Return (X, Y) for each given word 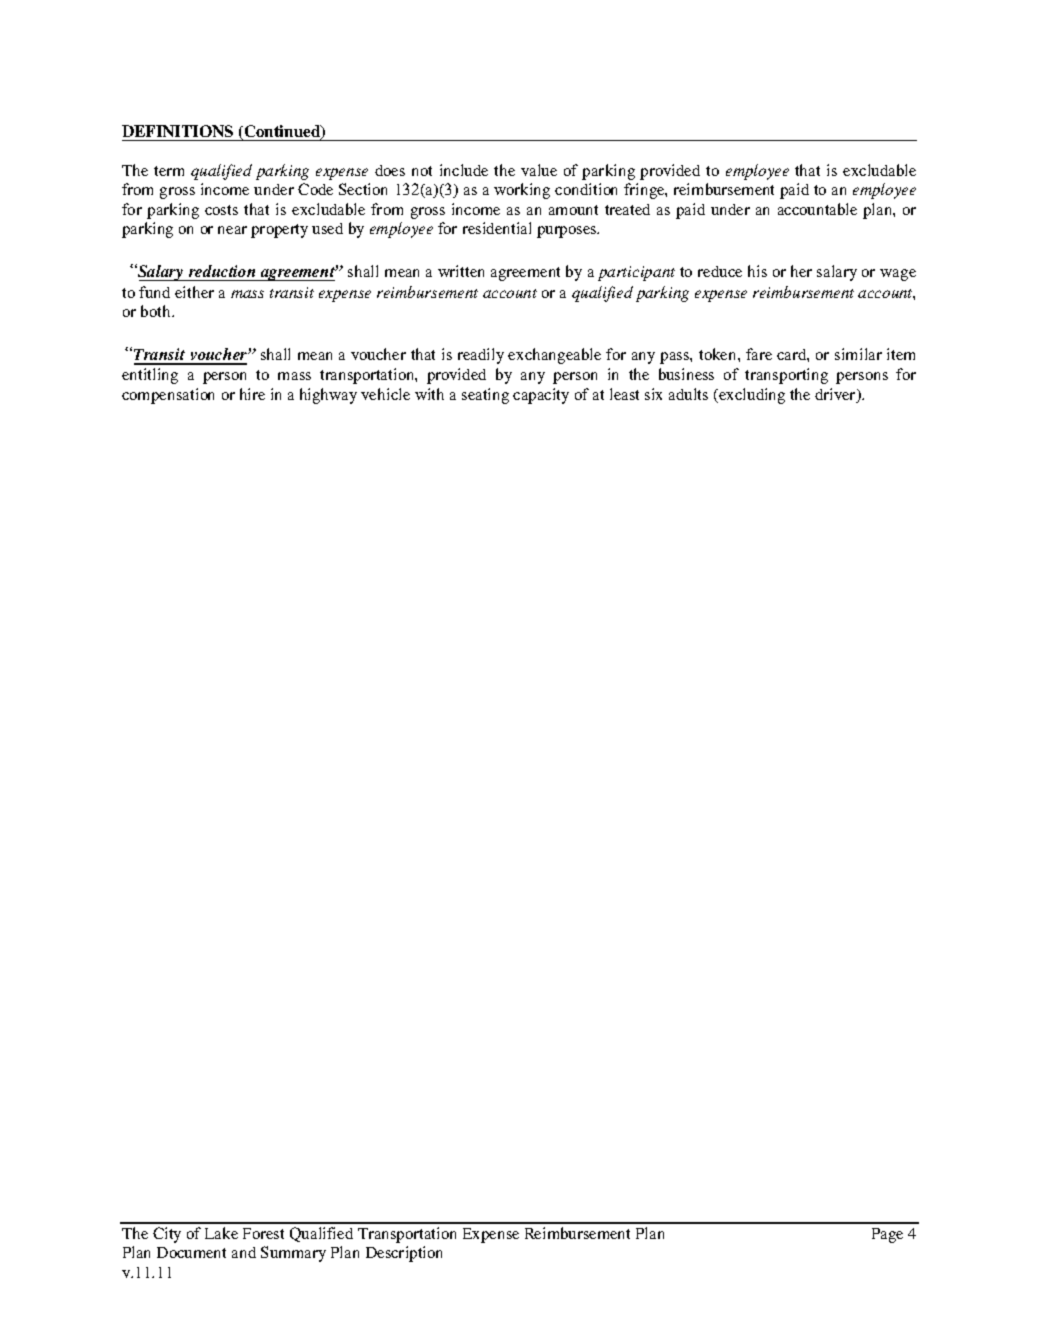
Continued (284, 132)
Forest (263, 1233)
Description (404, 1254)
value (539, 170)
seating (485, 396)
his (757, 271)
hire (252, 394)
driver (836, 395)
